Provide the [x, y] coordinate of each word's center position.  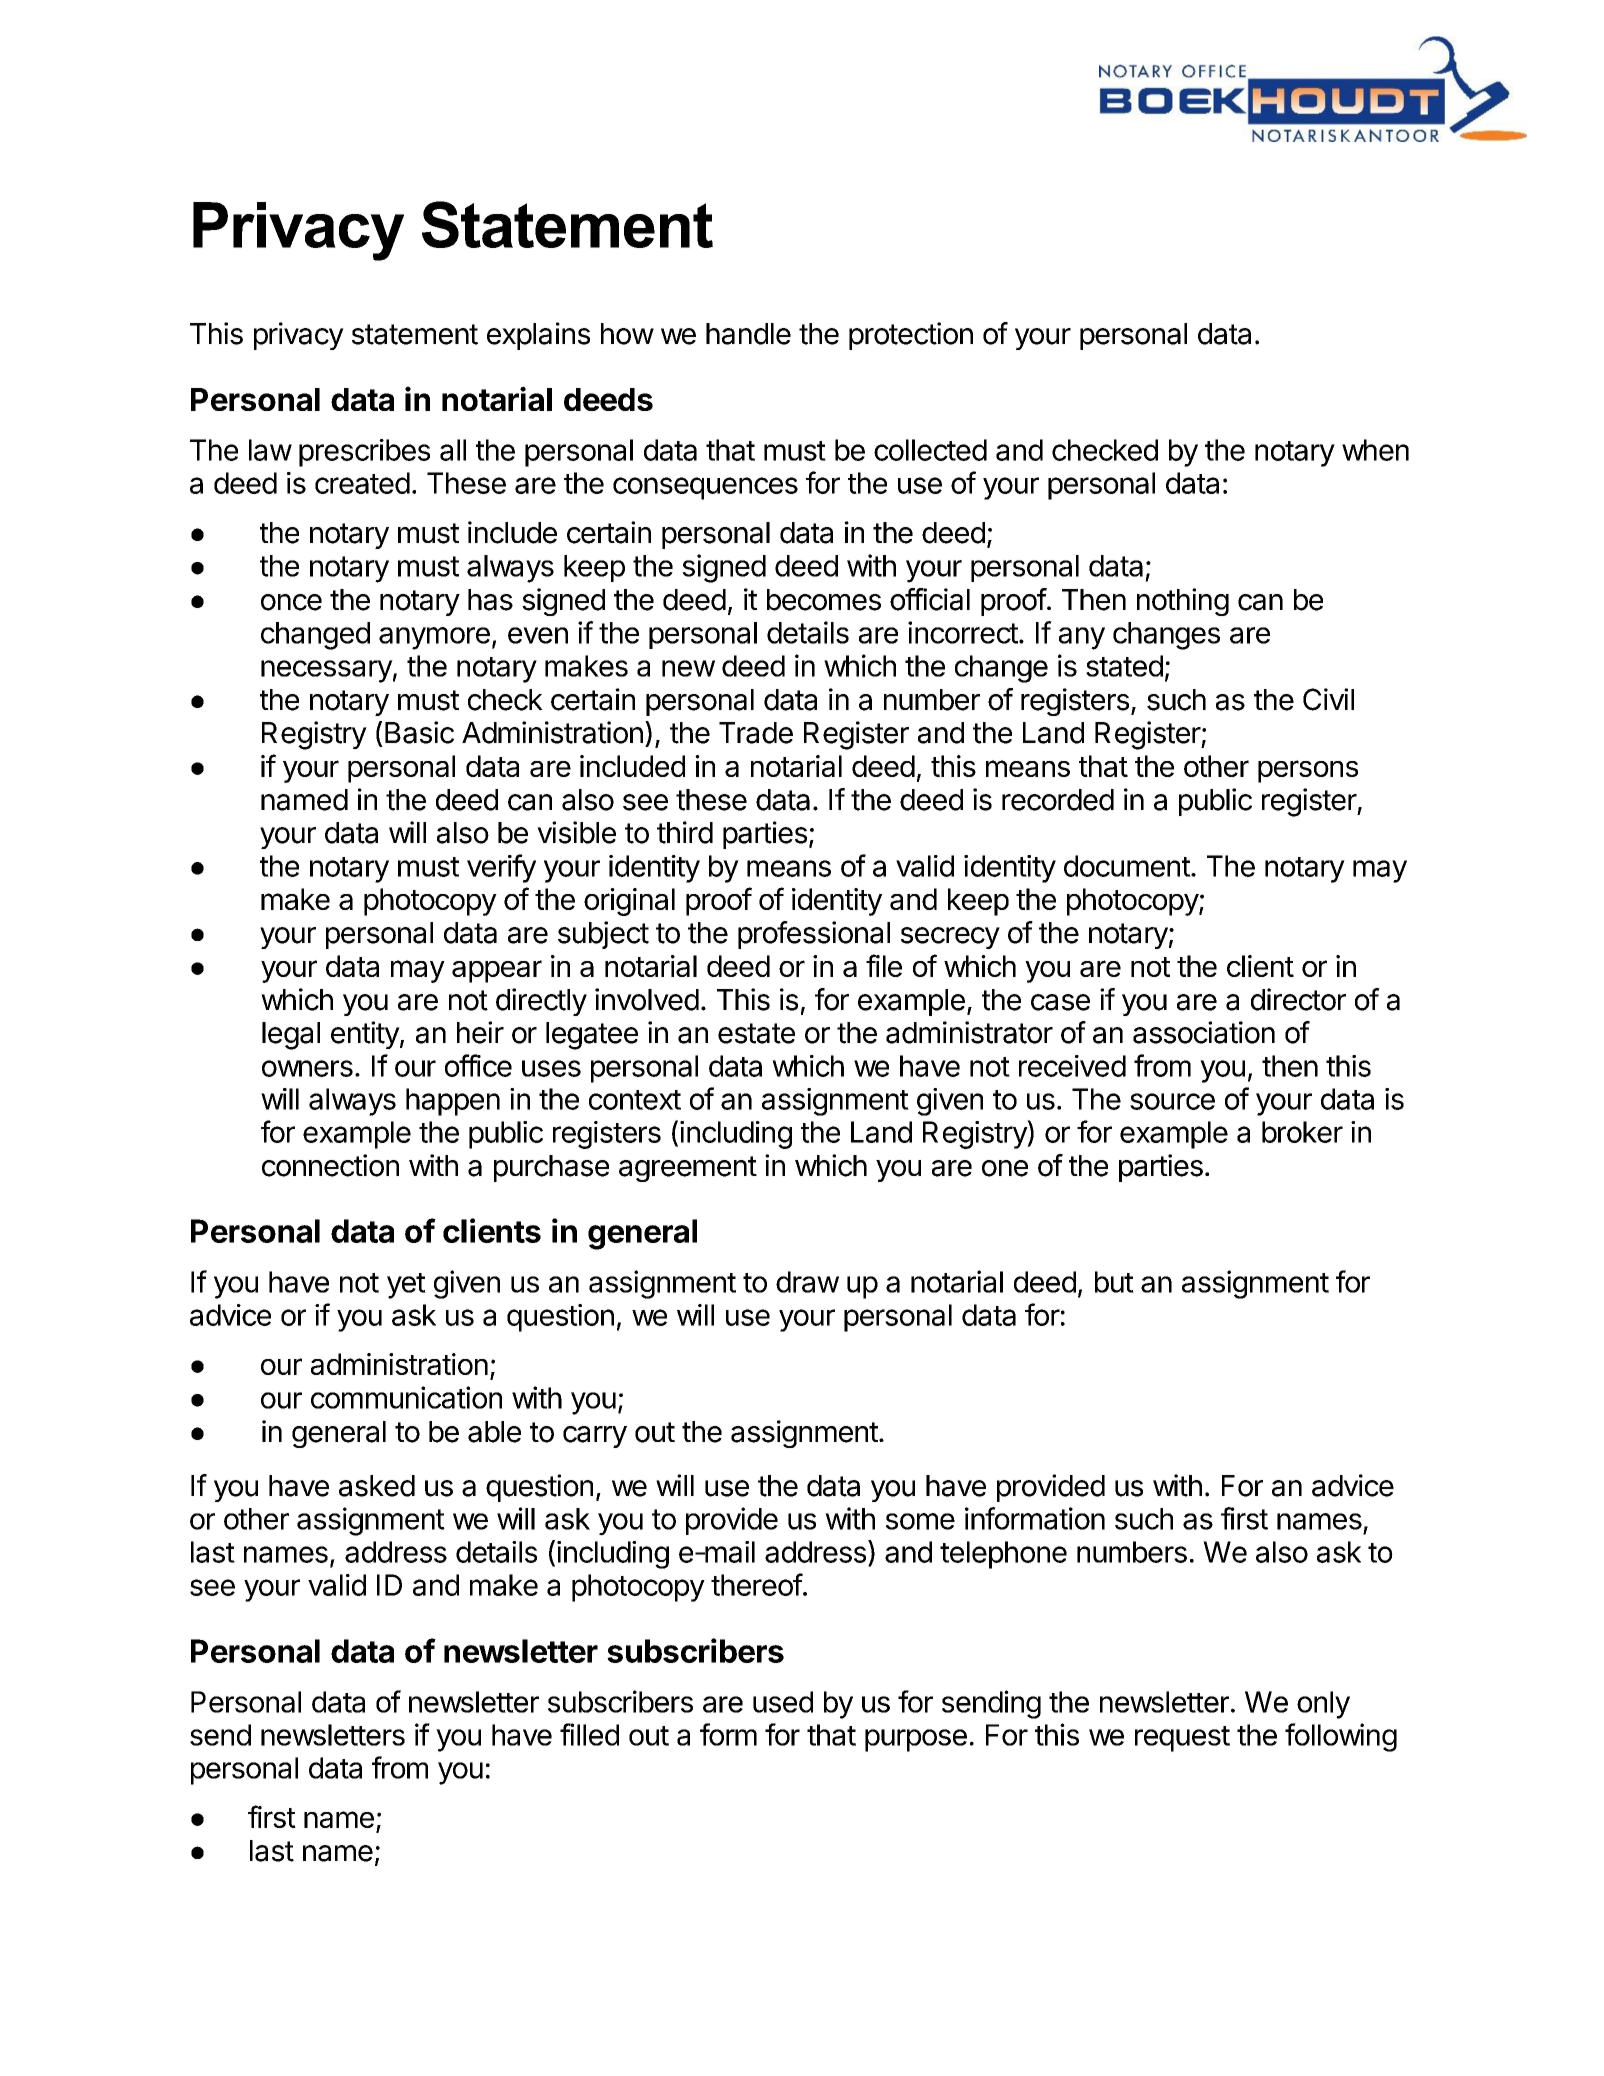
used [783, 1702]
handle [748, 334]
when [1375, 450]
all [453, 450]
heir [480, 1032]
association [1204, 1032]
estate [756, 1033]
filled [589, 1734]
